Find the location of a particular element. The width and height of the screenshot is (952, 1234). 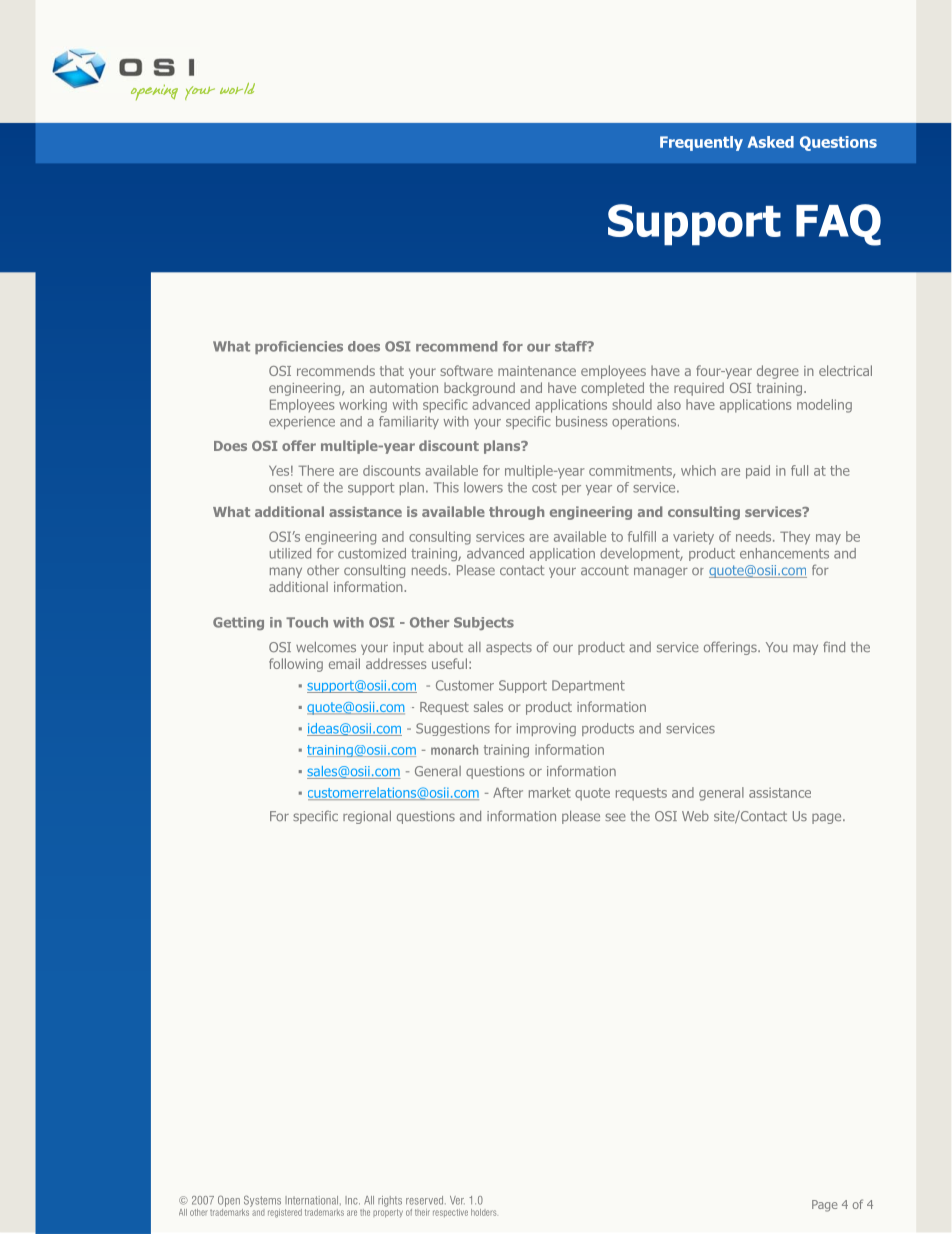

proficiencies is located at coordinates (299, 347).
